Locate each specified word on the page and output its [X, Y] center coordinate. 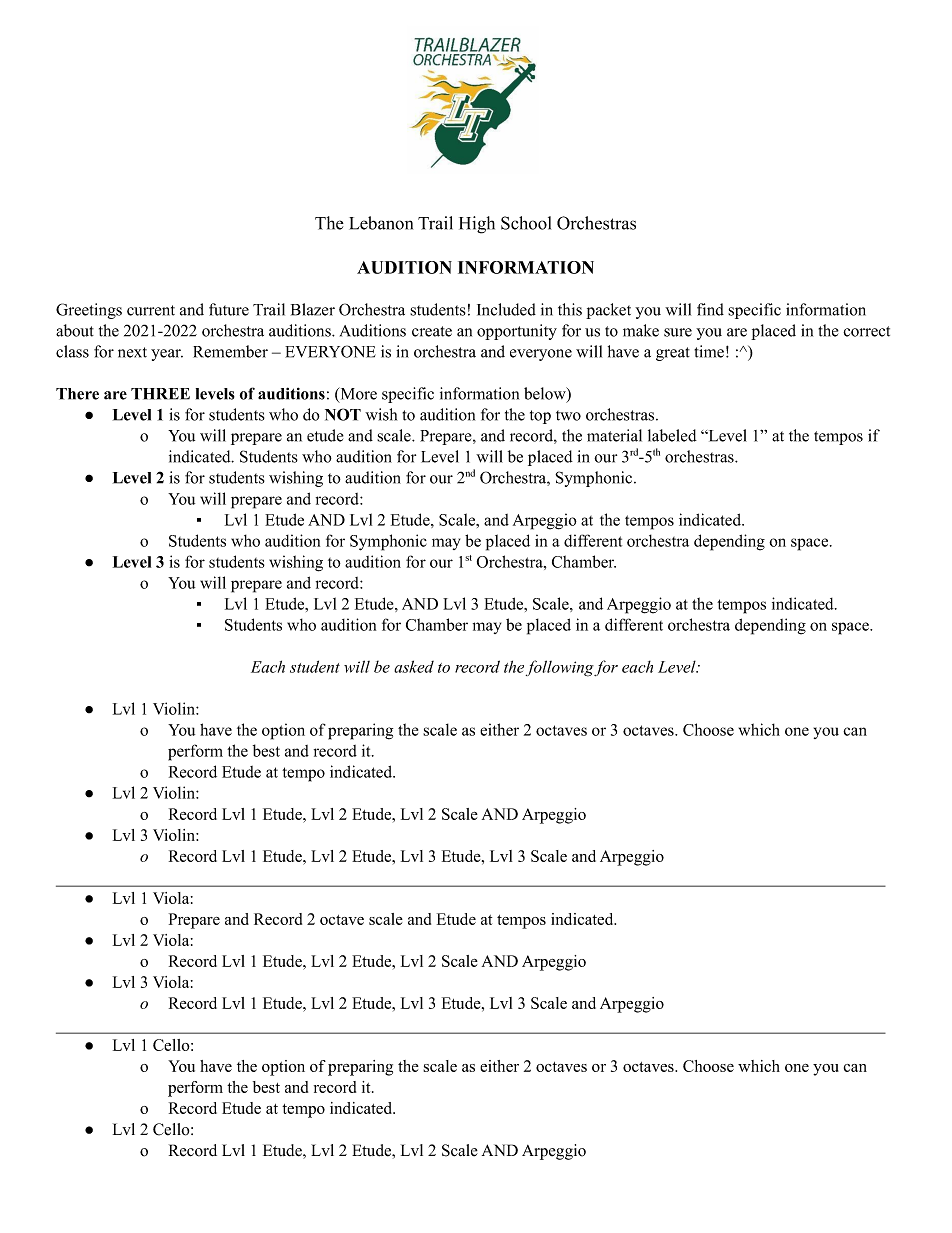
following [560, 668]
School [526, 223]
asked [414, 666]
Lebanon [381, 223]
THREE [160, 394]
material [614, 435]
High [477, 225]
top [540, 417]
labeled [672, 435]
